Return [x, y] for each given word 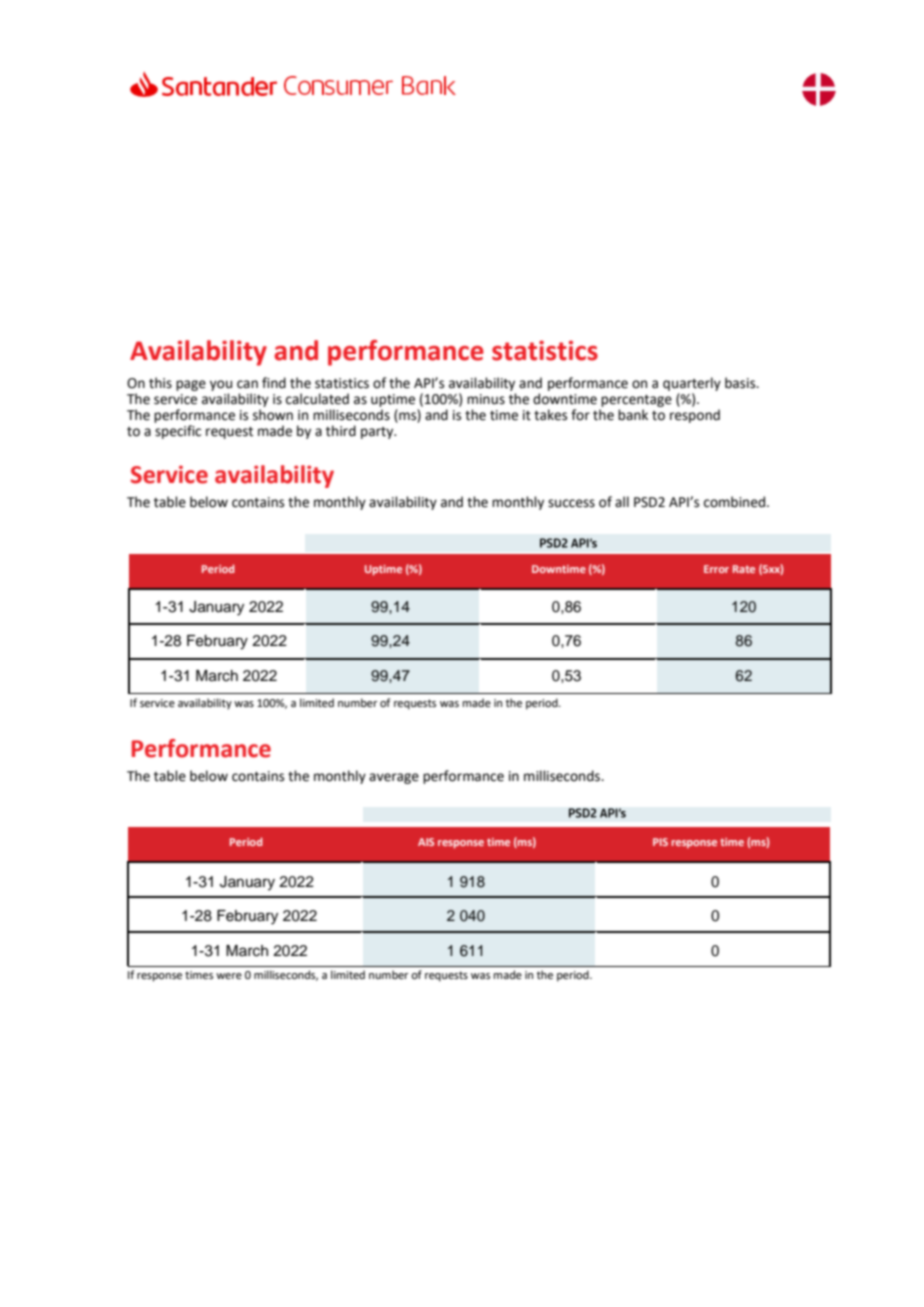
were [229, 976]
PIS [660, 842]
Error [716, 569]
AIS [426, 842]
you [221, 385]
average [394, 778]
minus [486, 399]
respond [695, 416]
